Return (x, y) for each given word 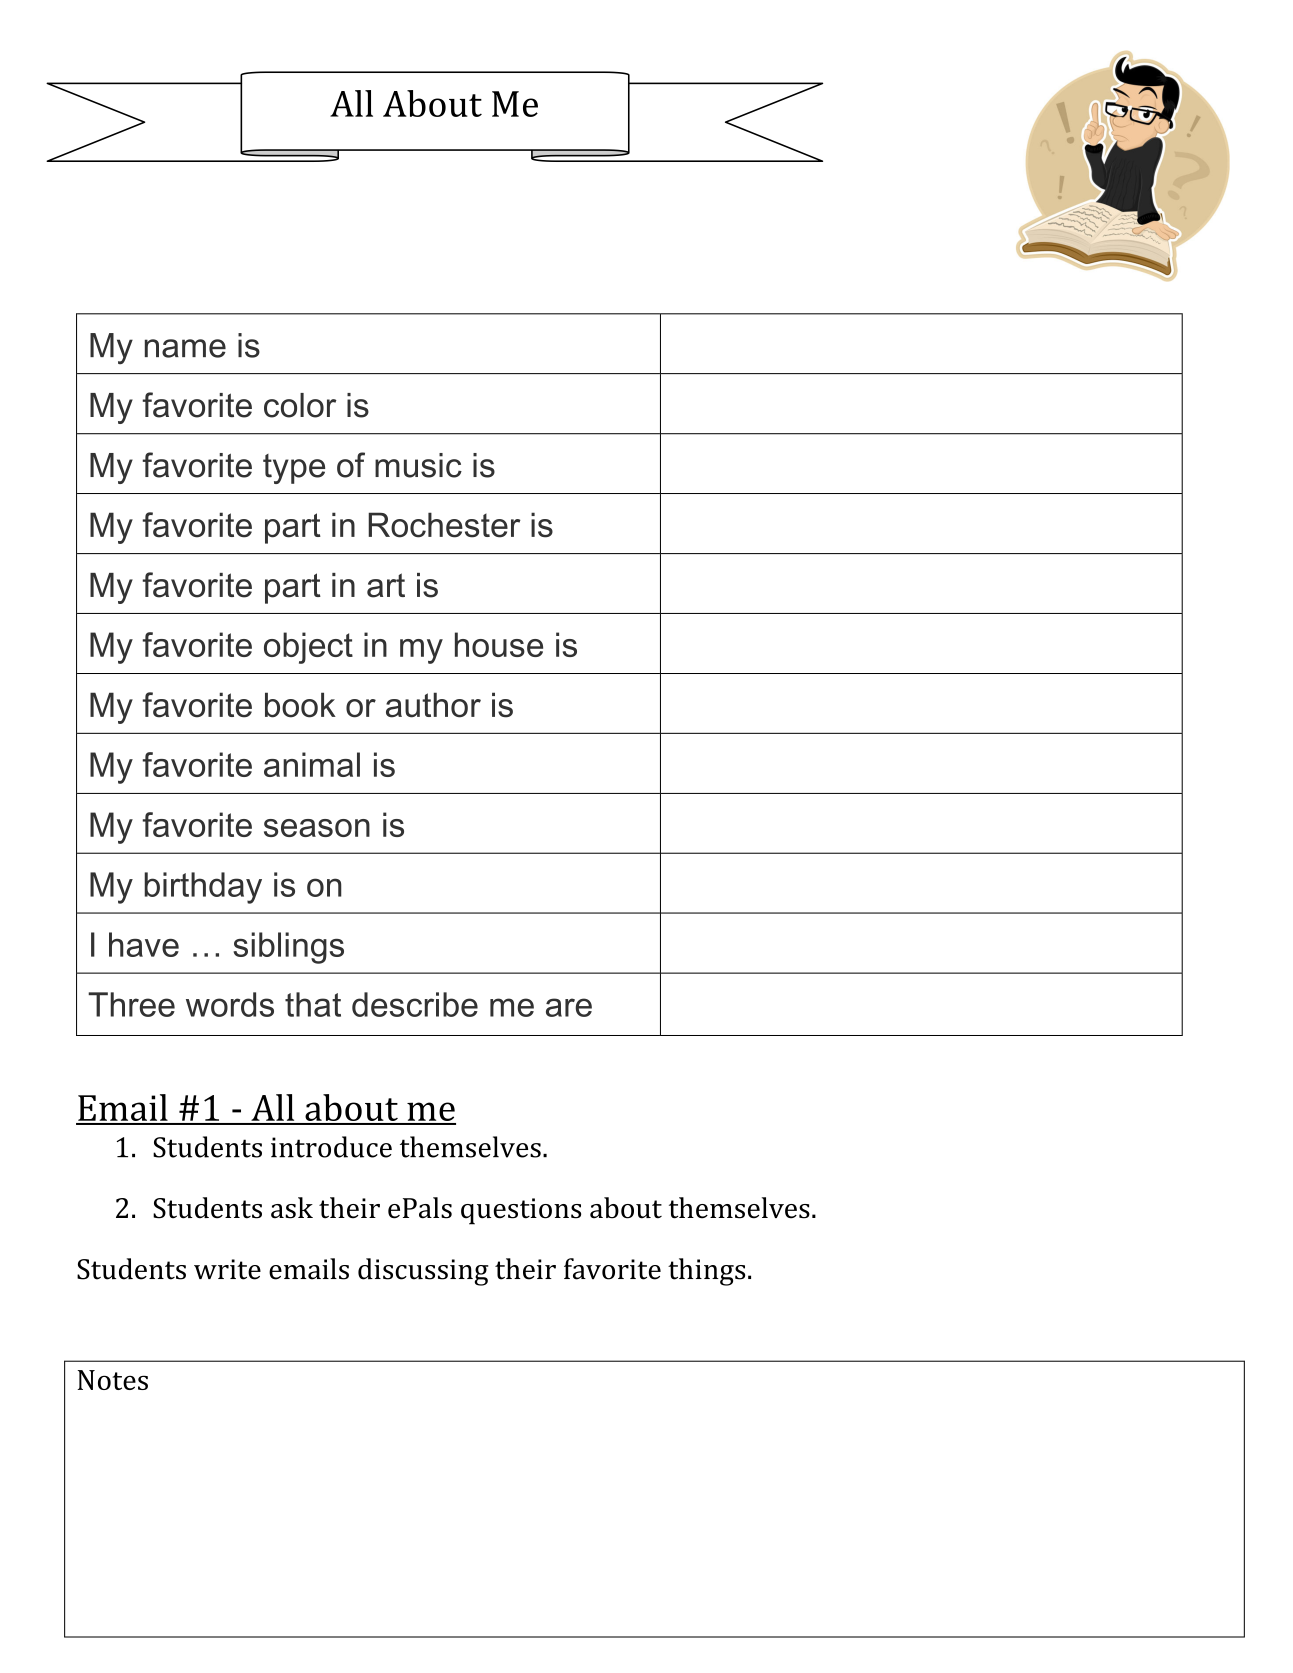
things (706, 1272)
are (569, 1007)
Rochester (444, 525)
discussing (423, 1272)
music (418, 465)
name (185, 348)
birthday (203, 888)
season (317, 828)
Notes (113, 1380)
